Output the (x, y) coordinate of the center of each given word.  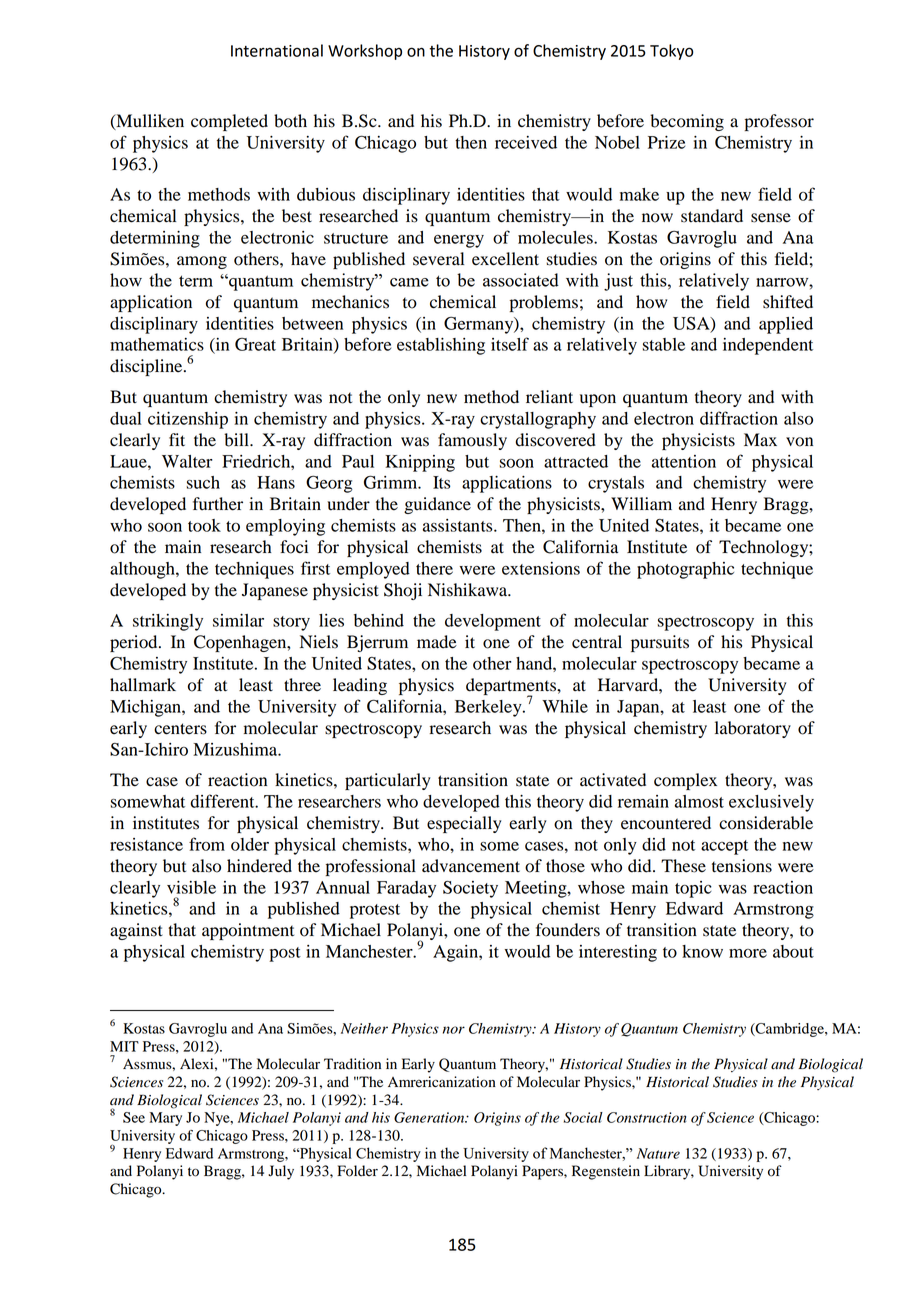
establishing (441, 346)
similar (238, 620)
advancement (471, 866)
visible (191, 887)
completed (229, 122)
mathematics (157, 344)
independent (768, 346)
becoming (687, 122)
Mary (165, 1119)
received (526, 142)
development (493, 622)
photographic (685, 570)
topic (693, 889)
